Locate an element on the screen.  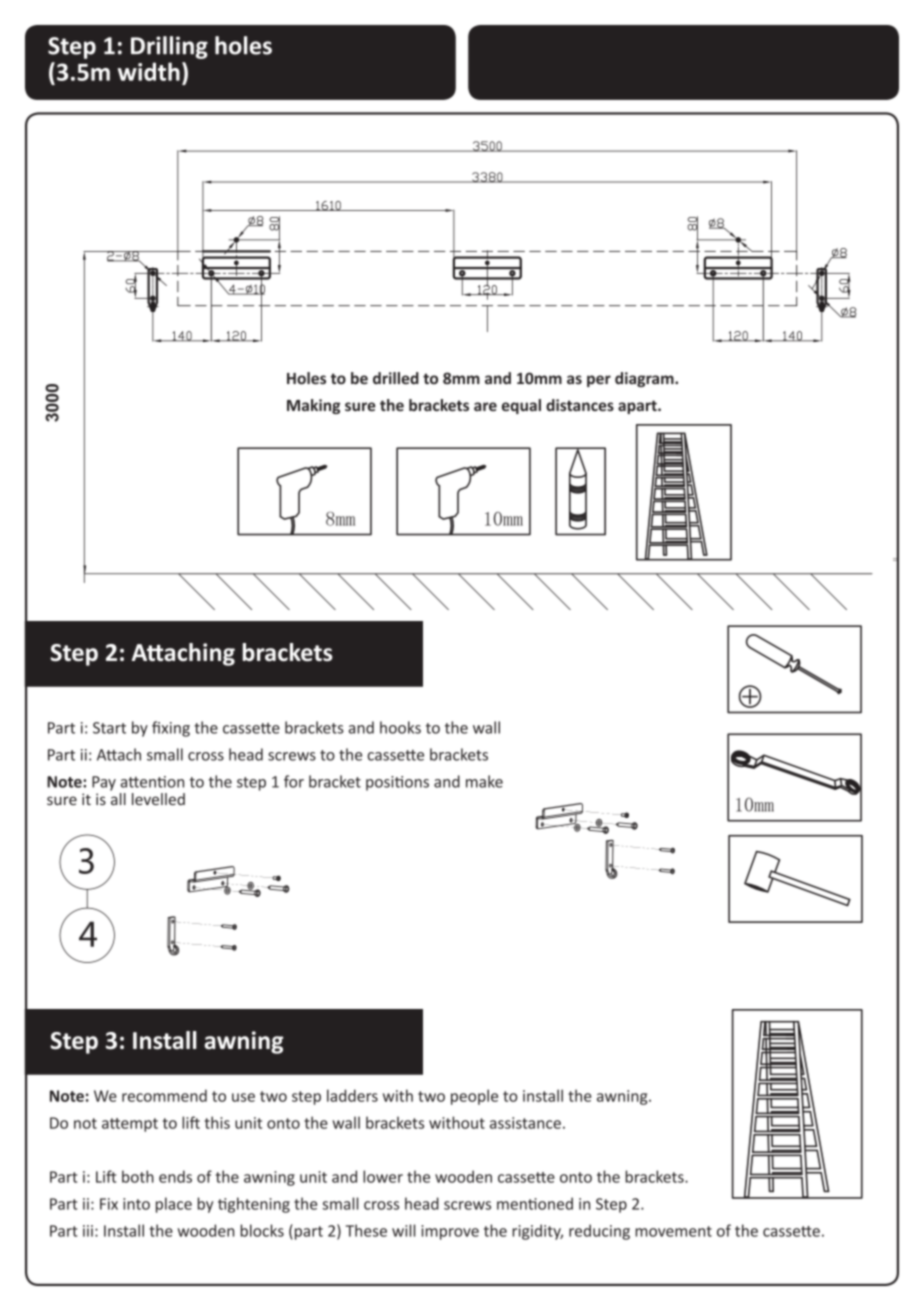
fixing is located at coordinates (171, 729).
